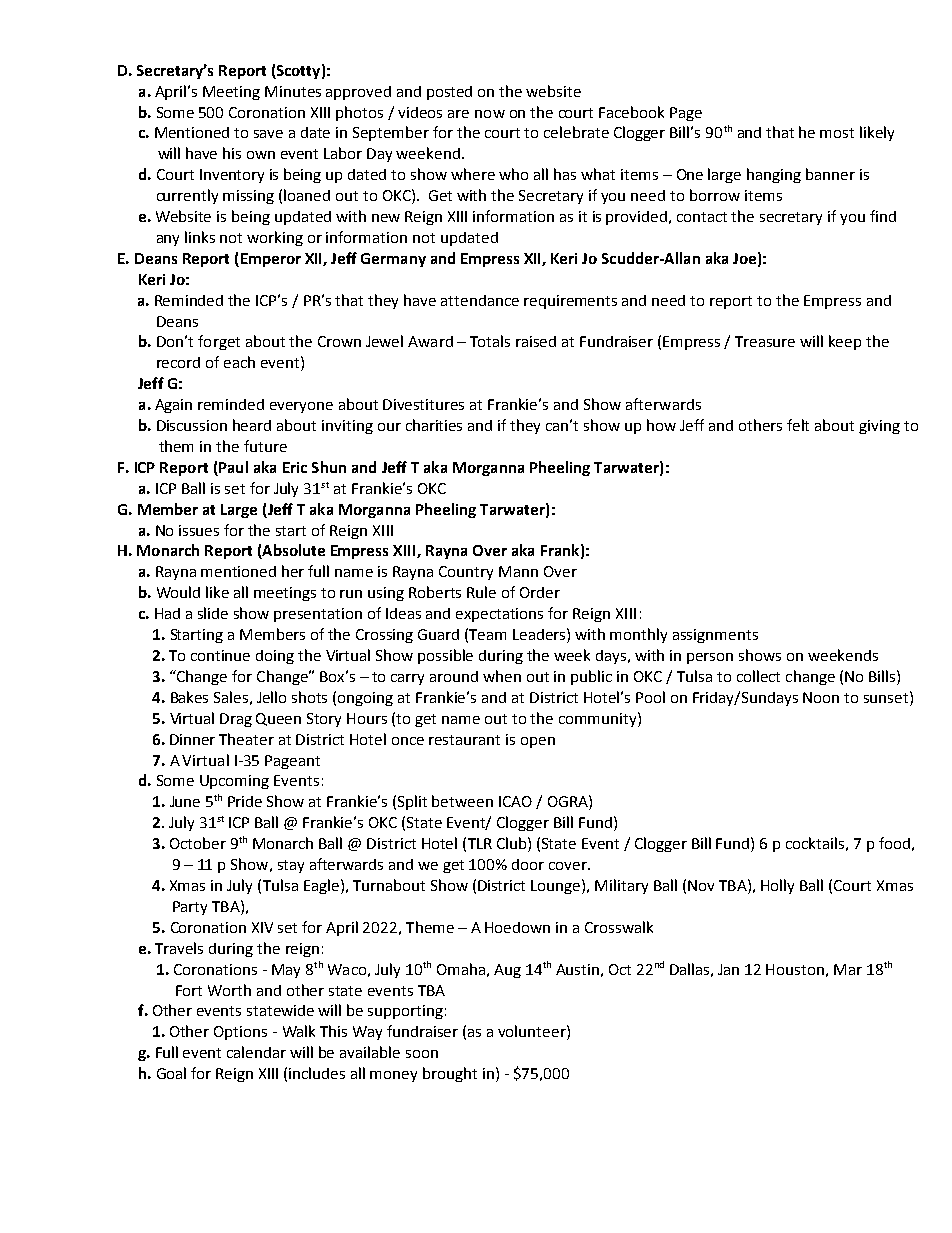 The image size is (952, 1233). What do you see at coordinates (570, 302) in the screenshot?
I see `requirements` at bounding box center [570, 302].
